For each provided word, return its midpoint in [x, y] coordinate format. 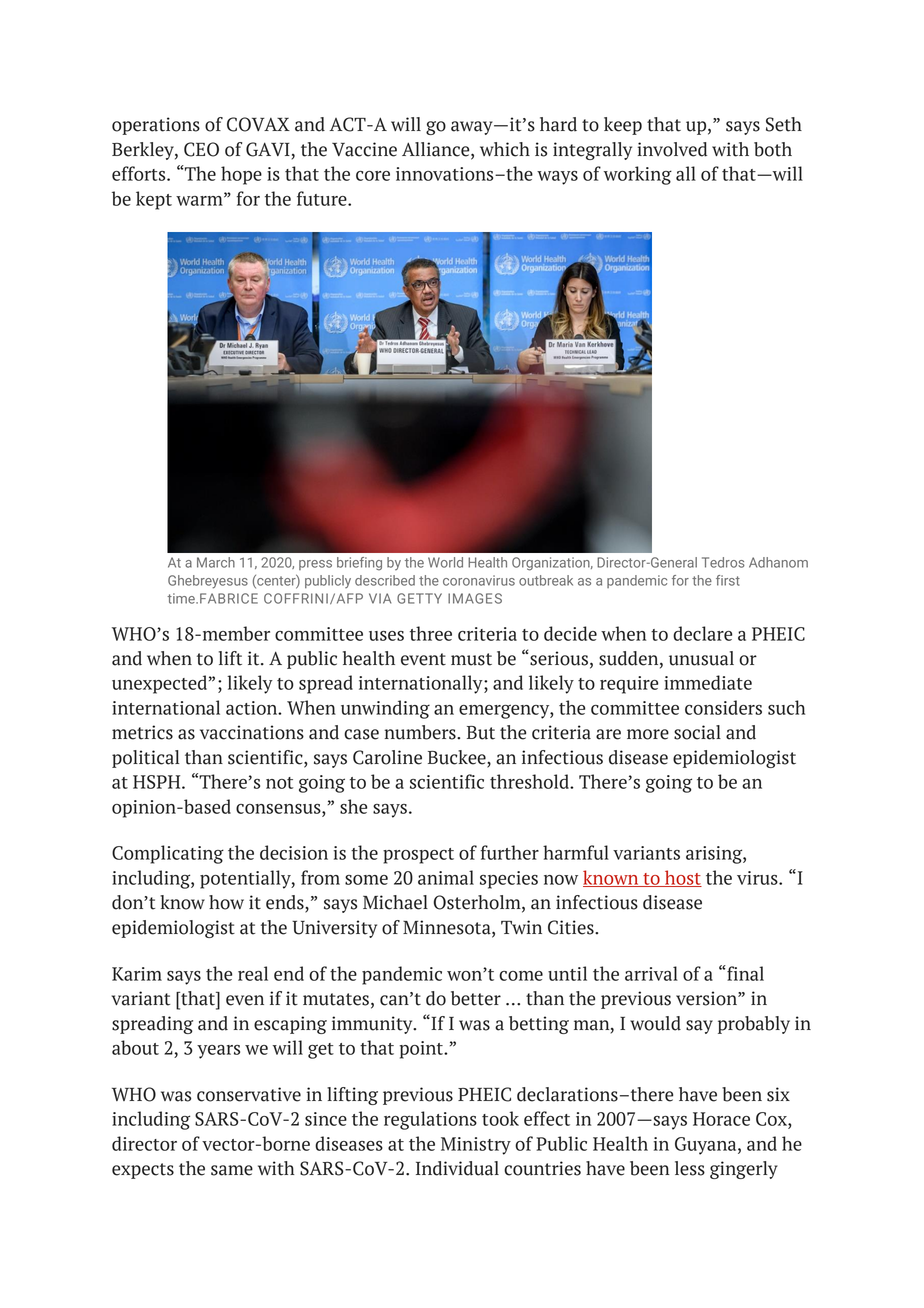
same [232, 1170]
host [682, 878]
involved [672, 149]
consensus [279, 809]
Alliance [437, 150]
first [728, 580]
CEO [201, 149]
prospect [418, 856]
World [445, 562]
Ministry [476, 1146]
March [216, 562]
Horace [721, 1119]
